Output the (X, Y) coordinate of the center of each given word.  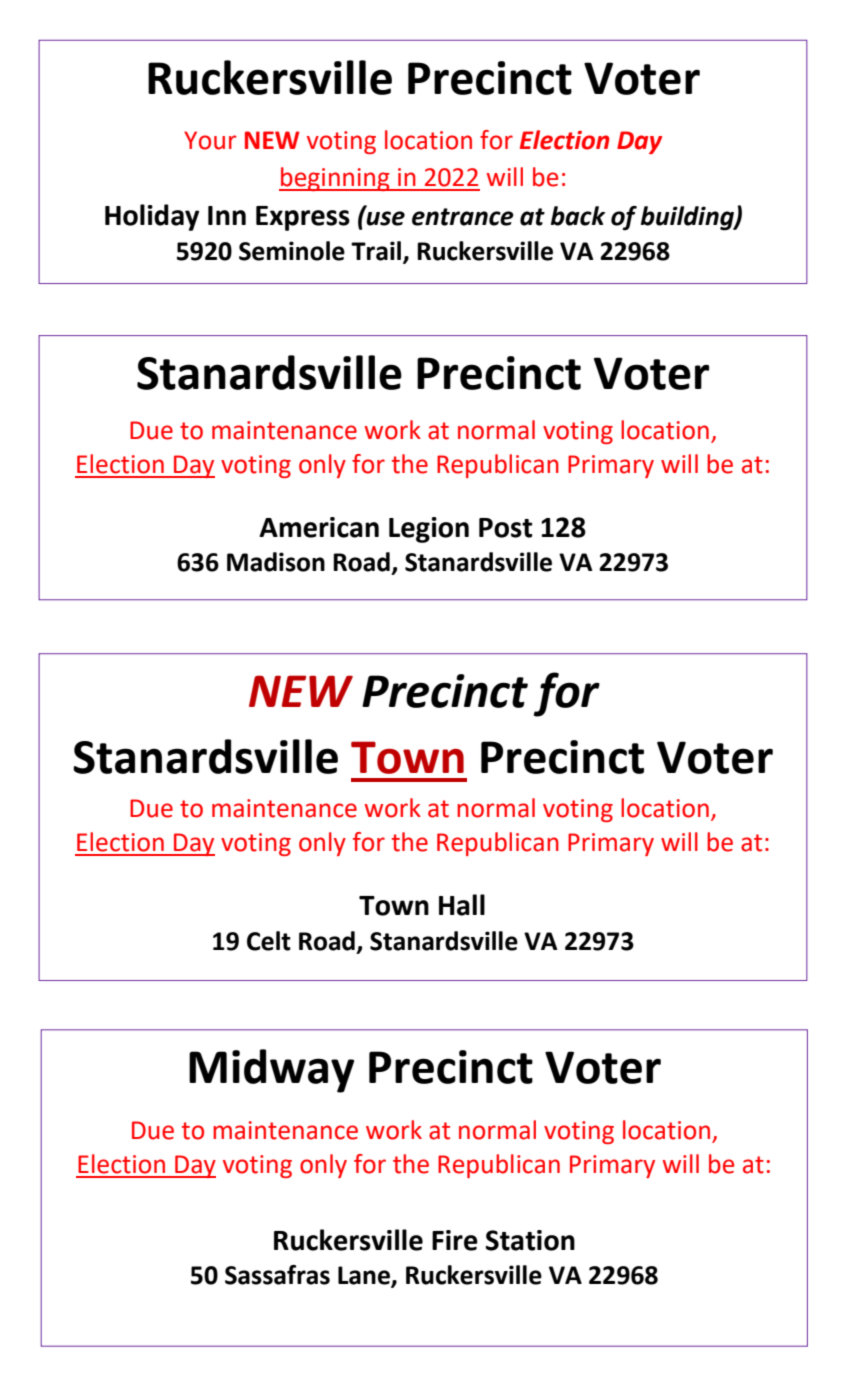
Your (210, 140)
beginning (335, 179)
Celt (269, 941)
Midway (271, 1071)
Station (530, 1240)
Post (505, 528)
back (578, 216)
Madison (276, 562)
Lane (365, 1276)
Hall (462, 905)
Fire (455, 1240)
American (319, 527)
